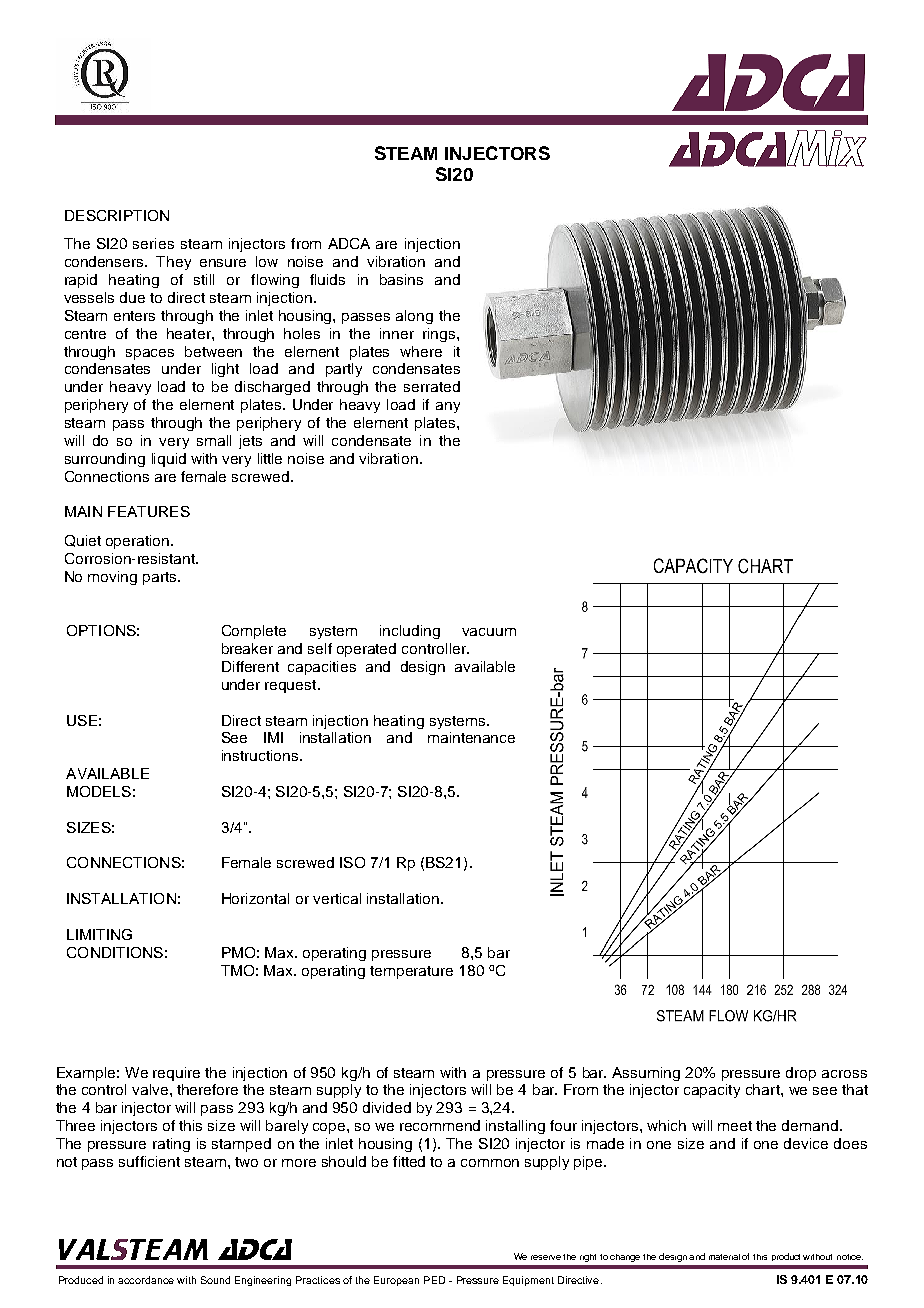 Image resolution: width=924 pixels, height=1308 pixels. What do you see at coordinates (146, 1280) in the image?
I see `accordance` at bounding box center [146, 1280].
